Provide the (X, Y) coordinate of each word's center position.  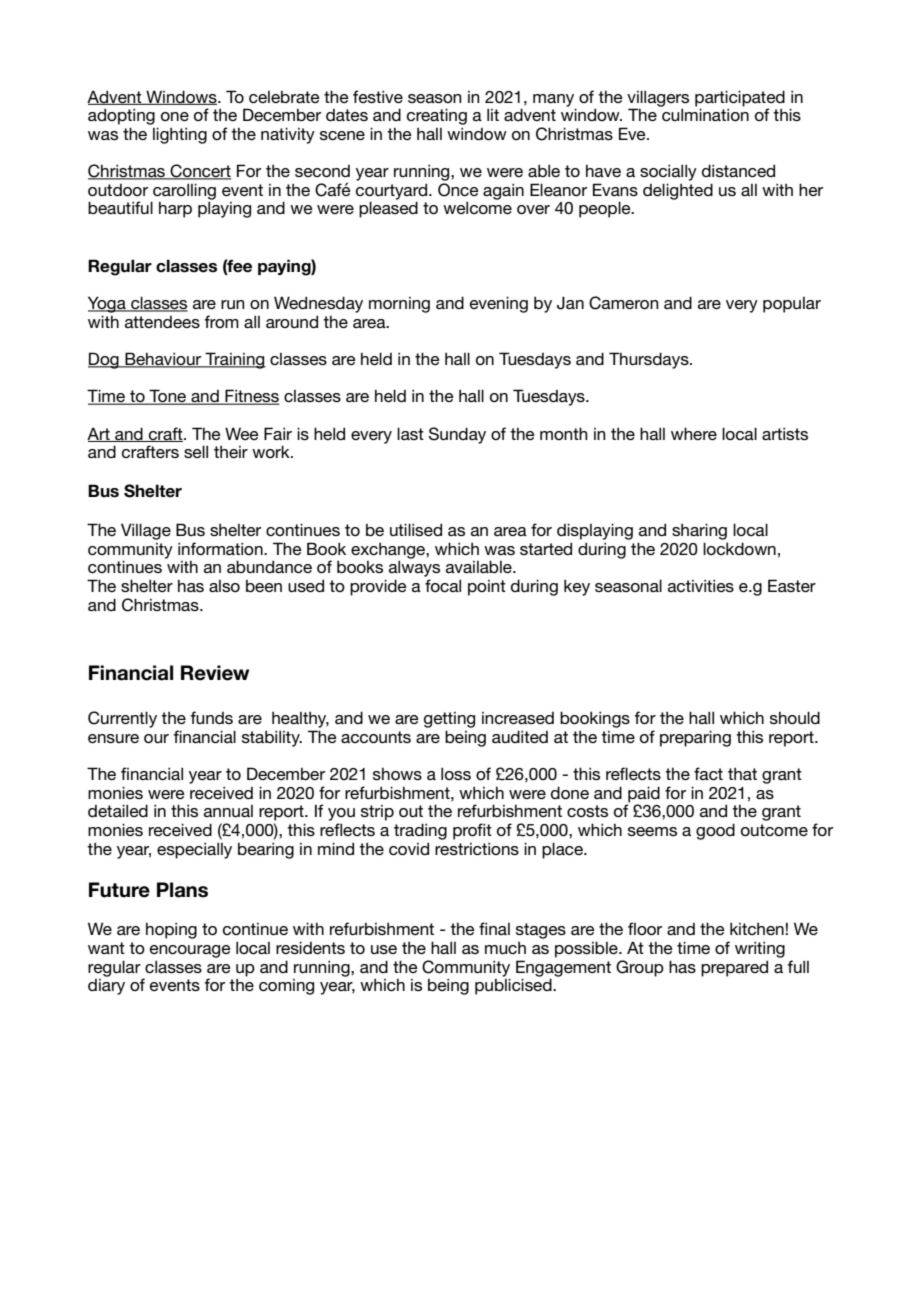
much (505, 948)
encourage (190, 951)
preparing (695, 738)
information (221, 548)
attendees (162, 322)
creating (437, 116)
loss (456, 773)
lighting (180, 135)
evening (499, 304)
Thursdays (650, 360)
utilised (416, 529)
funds (211, 717)
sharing (699, 531)
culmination (705, 114)
